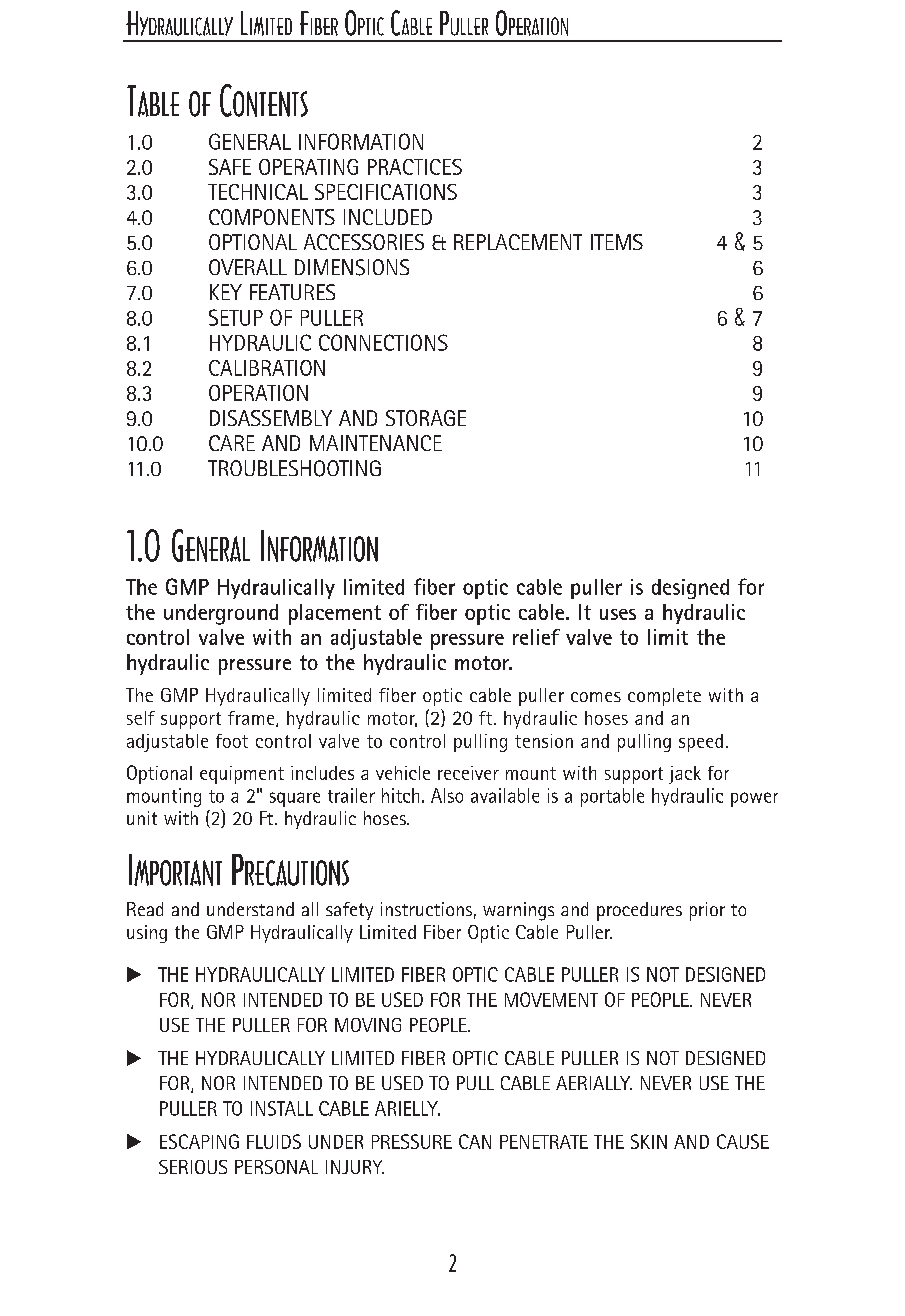 Image resolution: width=905 pixels, height=1316 pixels. I want to click on ITEMS, so click(617, 242).
